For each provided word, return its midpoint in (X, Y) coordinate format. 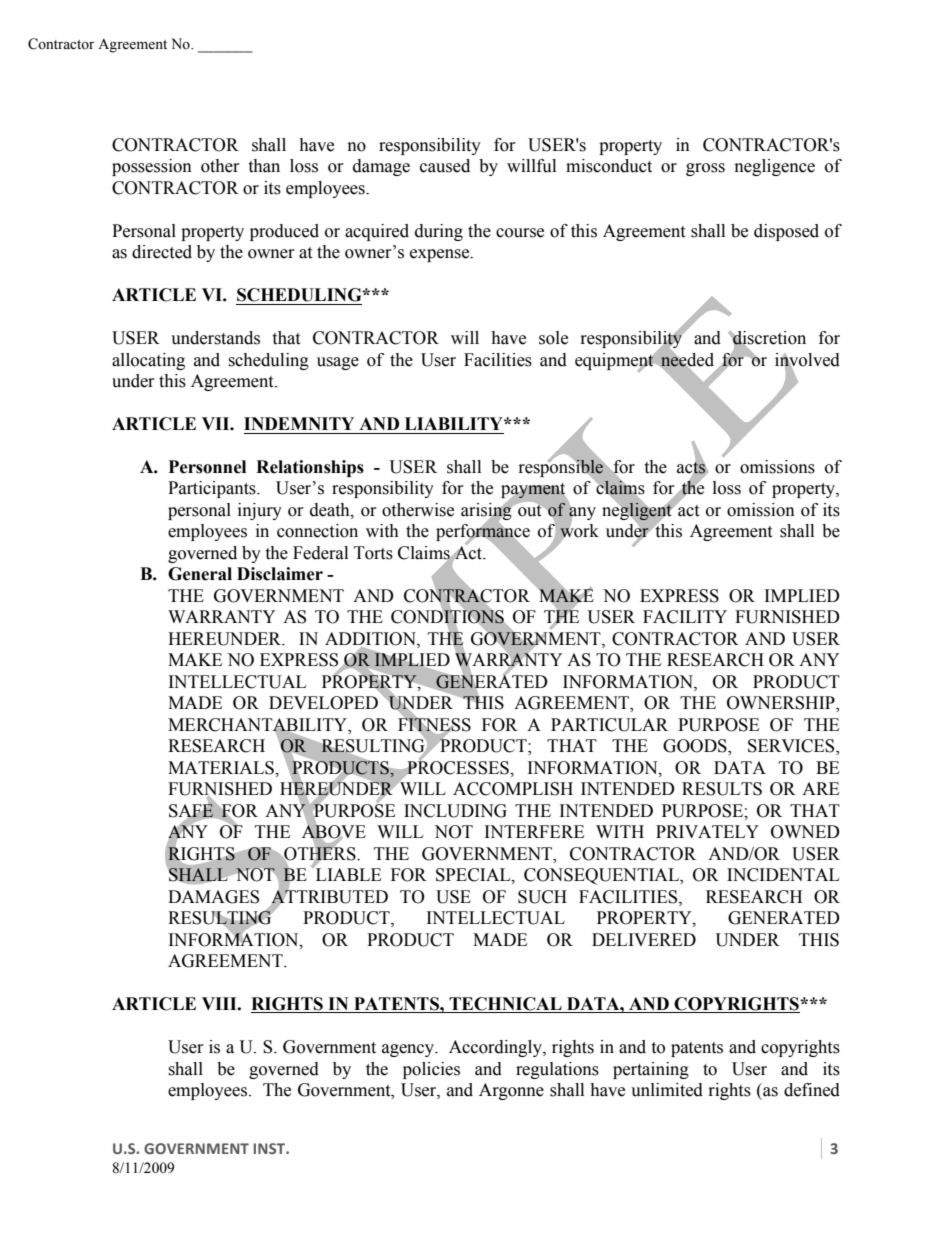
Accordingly (496, 1048)
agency (409, 1050)
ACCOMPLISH (513, 789)
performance (483, 533)
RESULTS (722, 789)
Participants (213, 489)
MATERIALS (222, 768)
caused (445, 166)
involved (807, 360)
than (264, 166)
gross (705, 169)
